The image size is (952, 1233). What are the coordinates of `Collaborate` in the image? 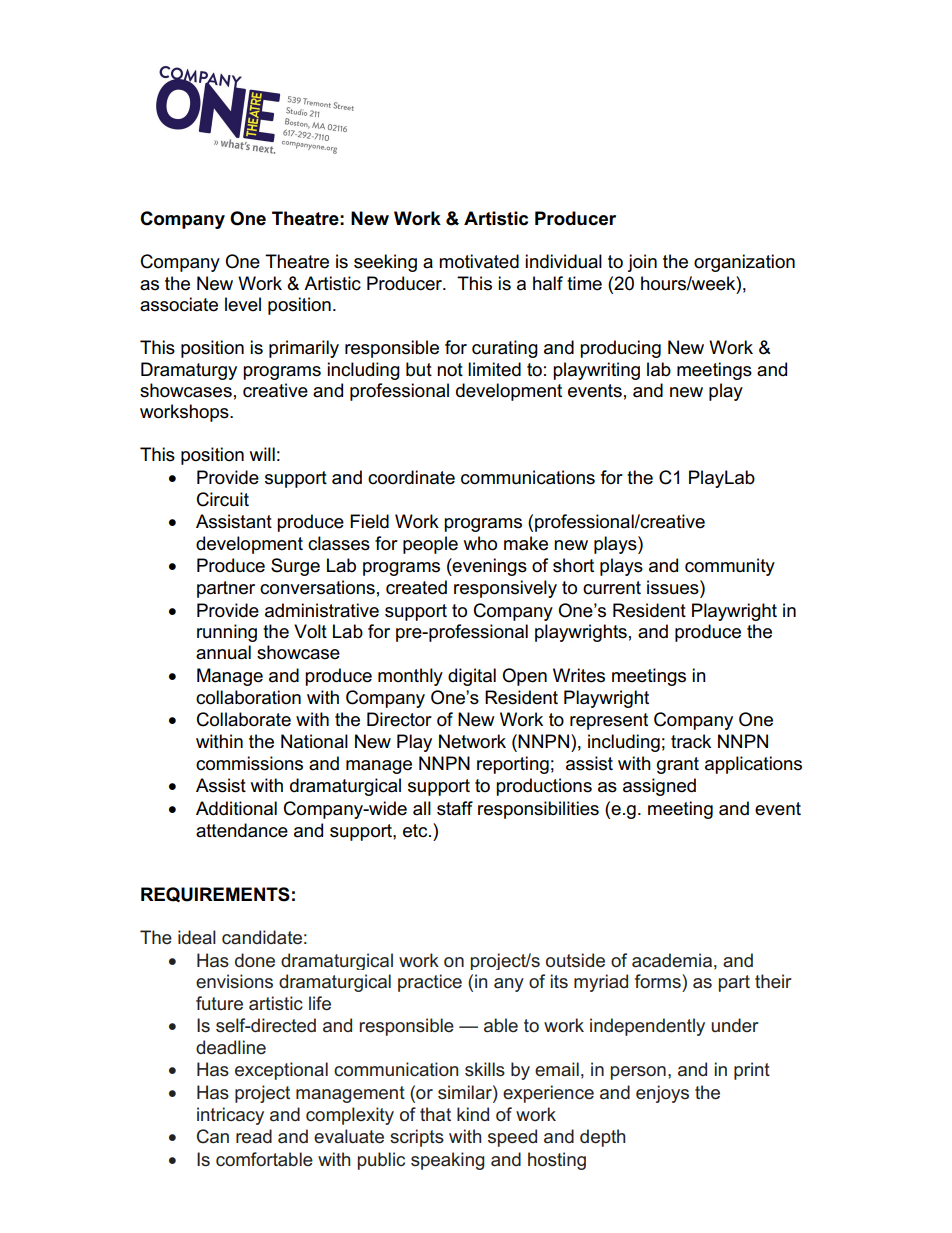 It's located at (244, 719).
